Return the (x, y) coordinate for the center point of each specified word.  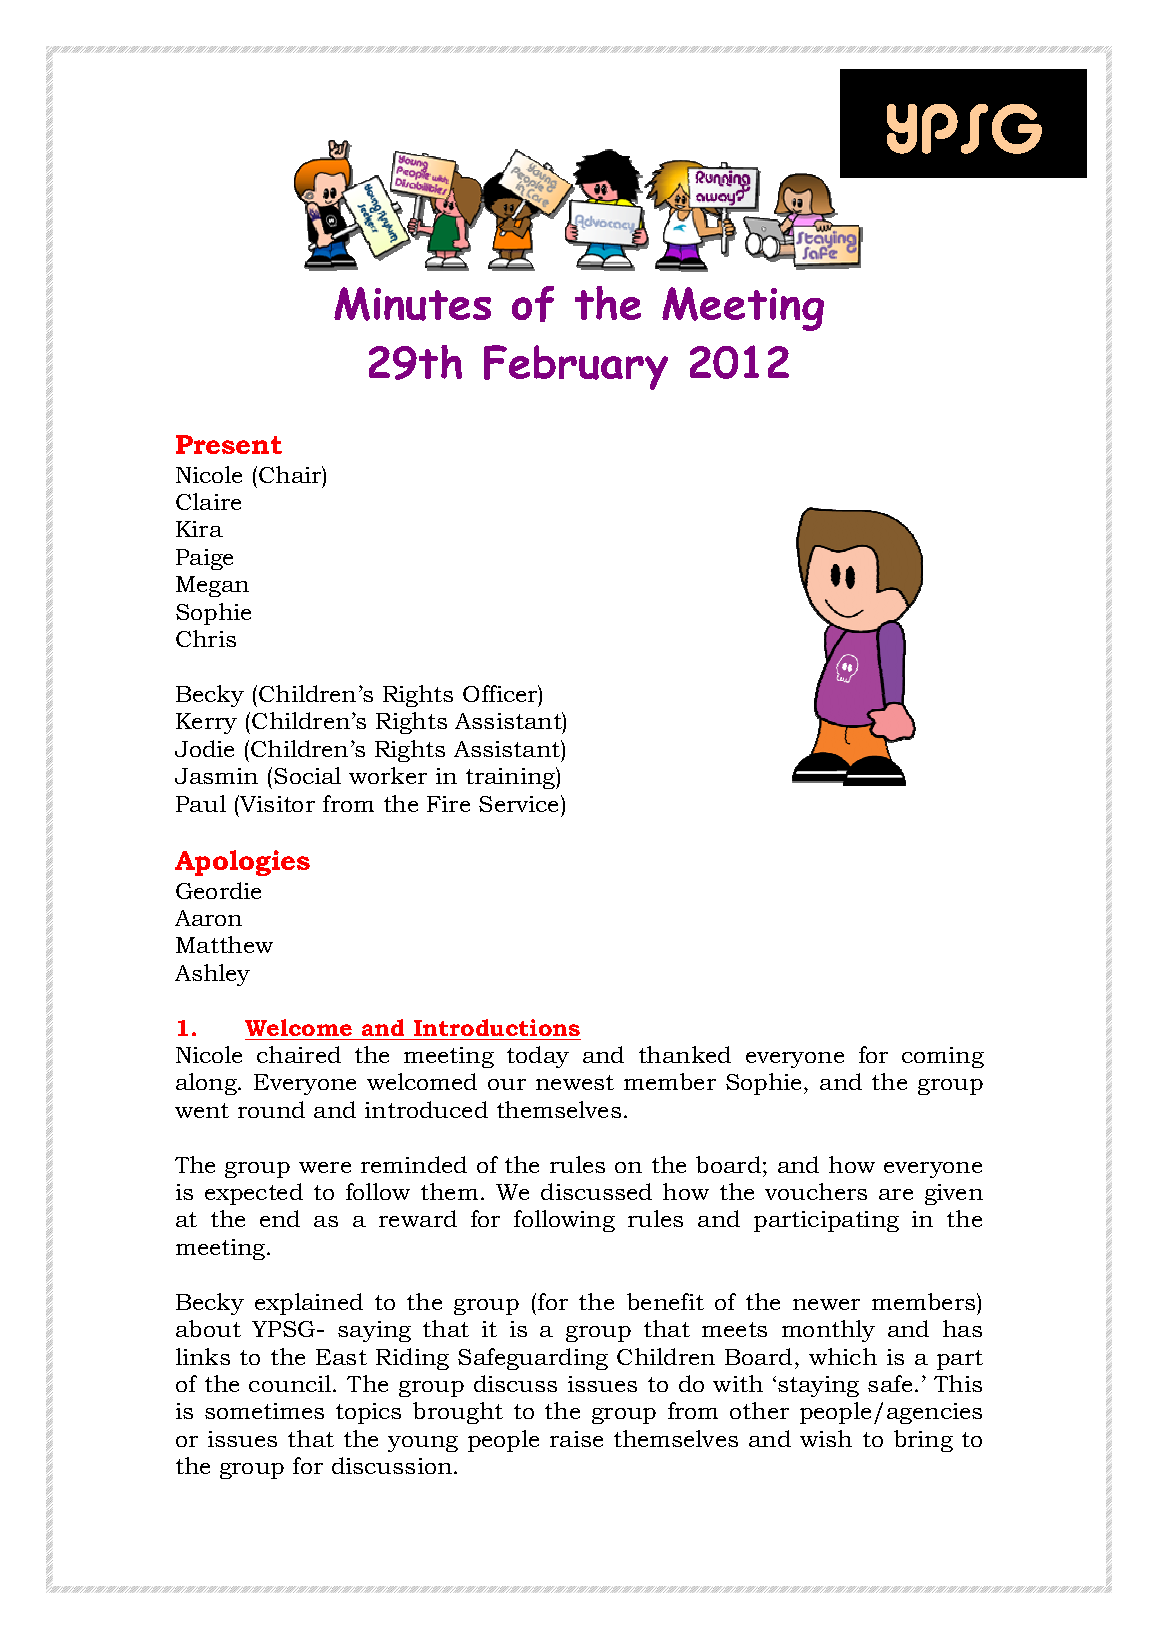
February (576, 367)
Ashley (212, 975)
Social (307, 775)
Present (229, 444)
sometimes (264, 1411)
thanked (685, 1054)
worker (388, 775)
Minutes (412, 304)
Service (520, 803)
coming (943, 1057)
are (896, 1194)
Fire (448, 804)
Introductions (497, 1027)
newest (575, 1082)
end (280, 1218)
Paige (204, 559)
